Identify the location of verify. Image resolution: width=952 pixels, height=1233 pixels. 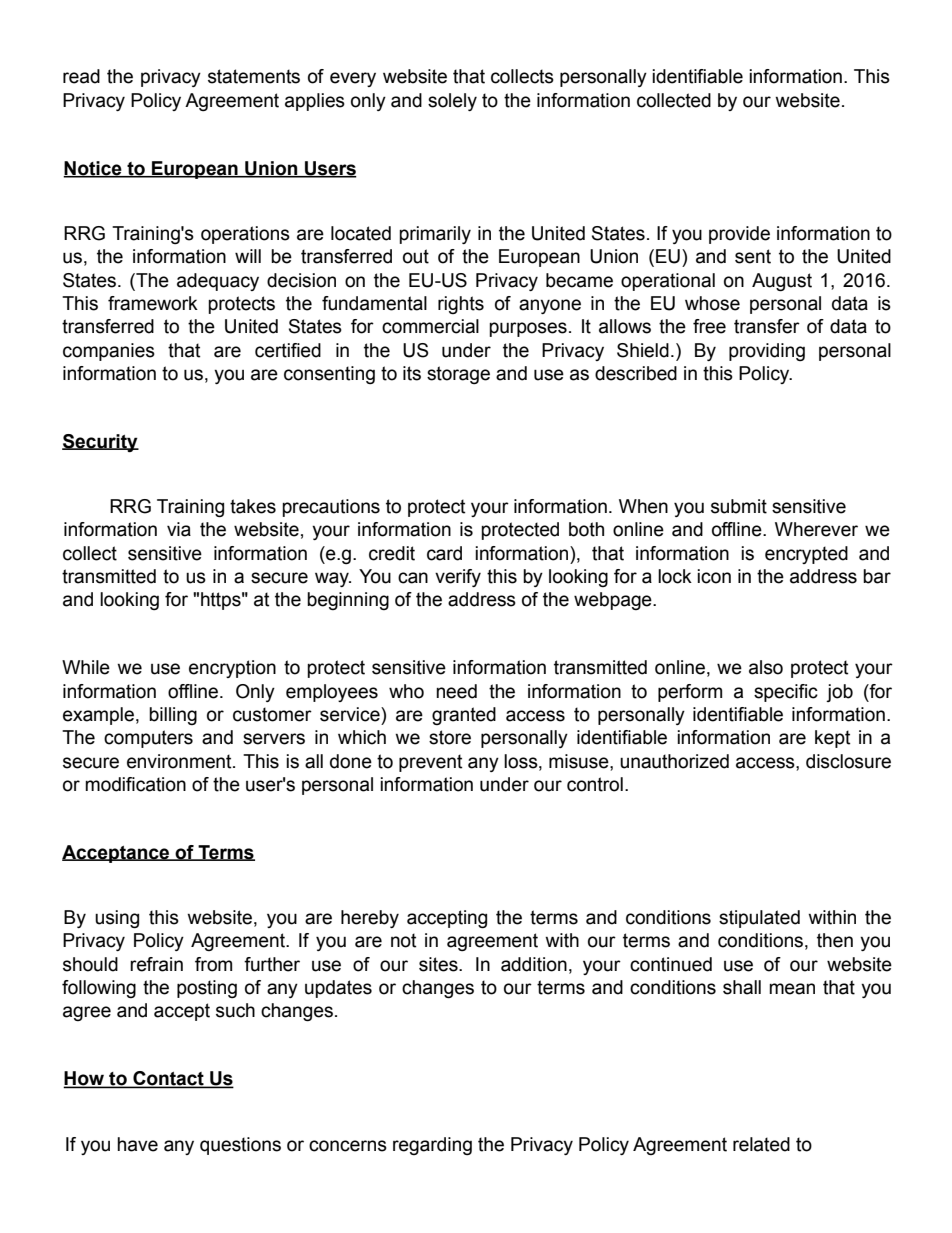
(458, 578).
